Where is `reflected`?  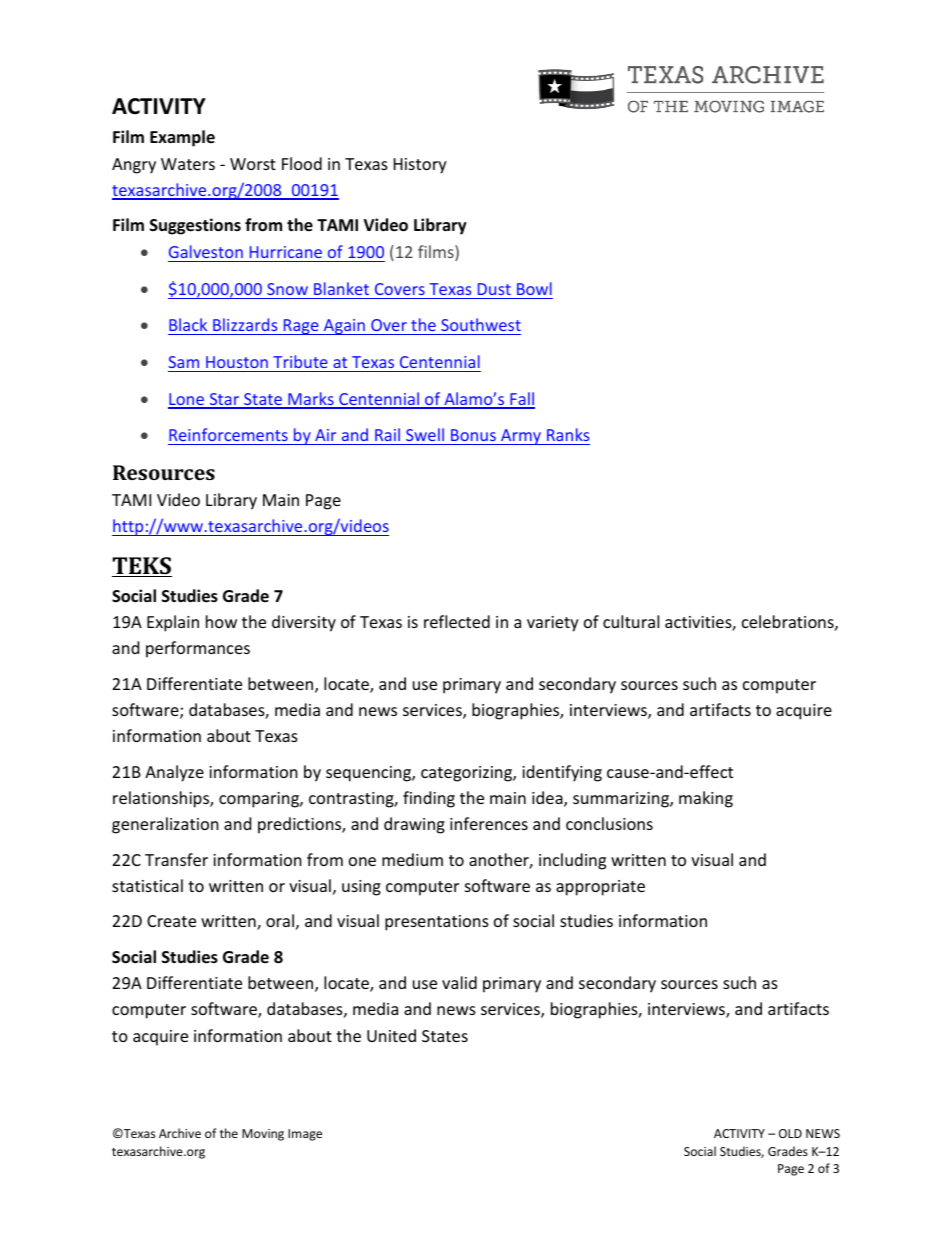 reflected is located at coordinates (457, 621).
